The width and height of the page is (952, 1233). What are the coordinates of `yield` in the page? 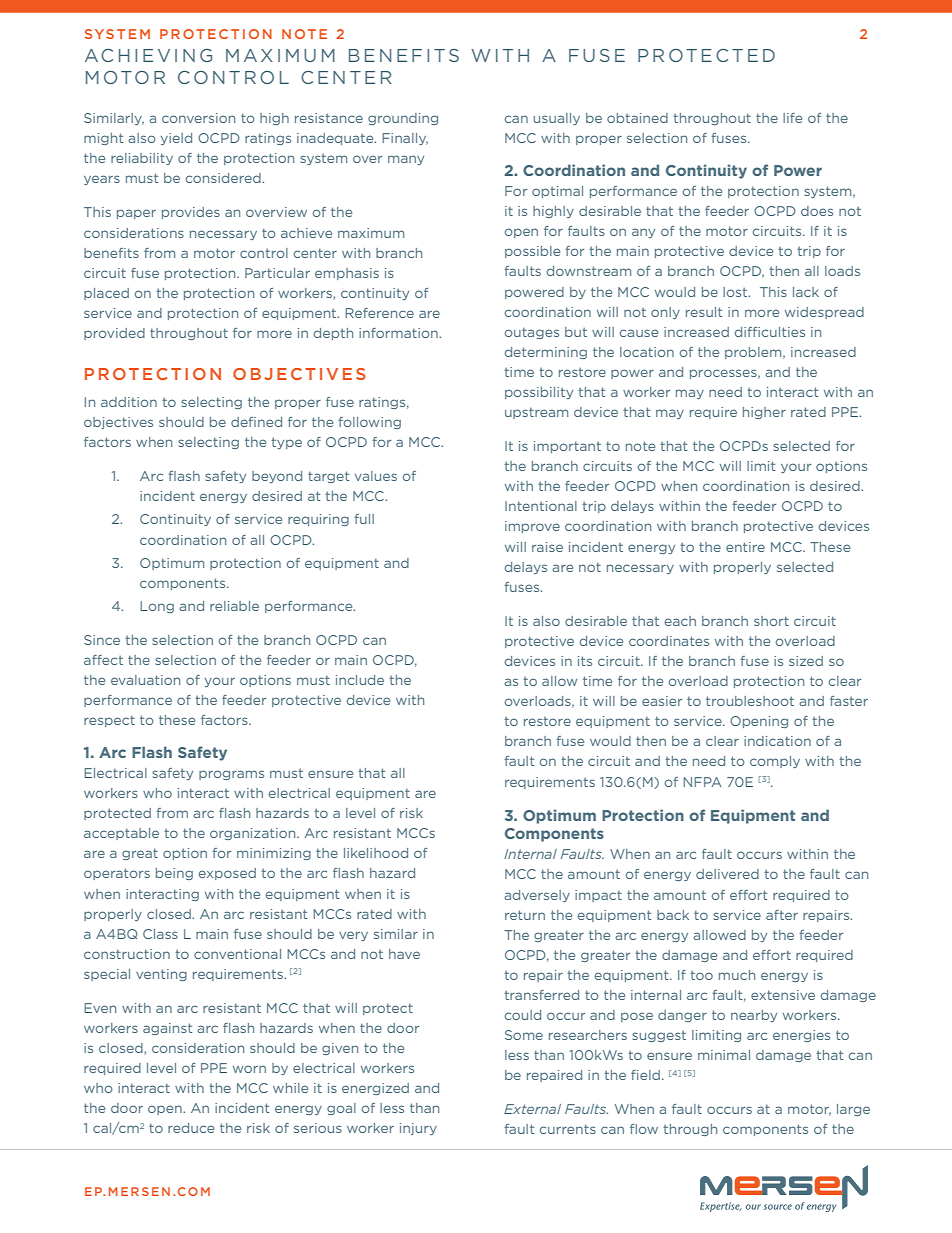 It's located at (176, 139).
